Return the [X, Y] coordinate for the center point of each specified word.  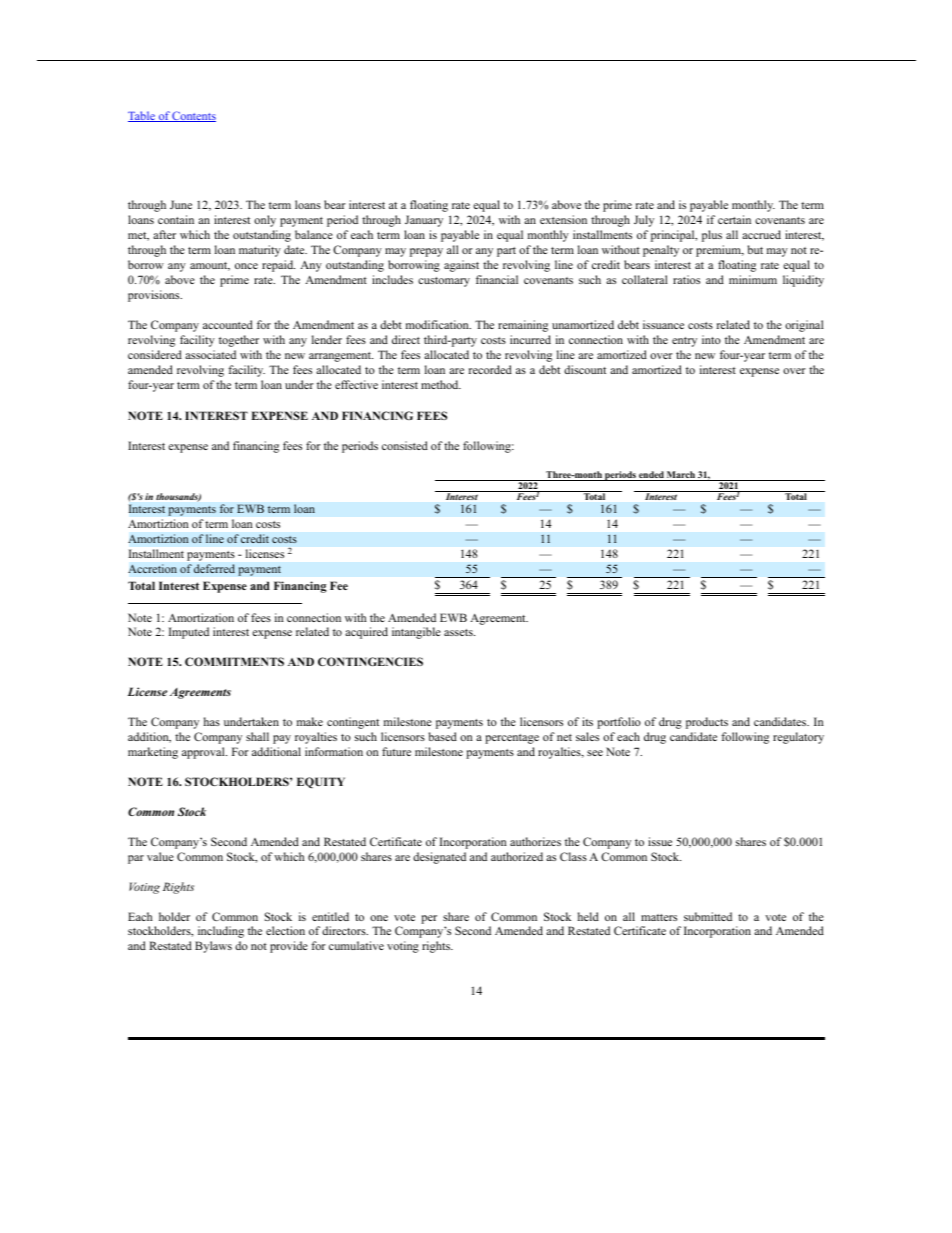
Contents [193, 116]
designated [439, 858]
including [221, 932]
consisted [405, 445]
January [424, 221]
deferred [214, 569]
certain [734, 219]
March [681, 476]
